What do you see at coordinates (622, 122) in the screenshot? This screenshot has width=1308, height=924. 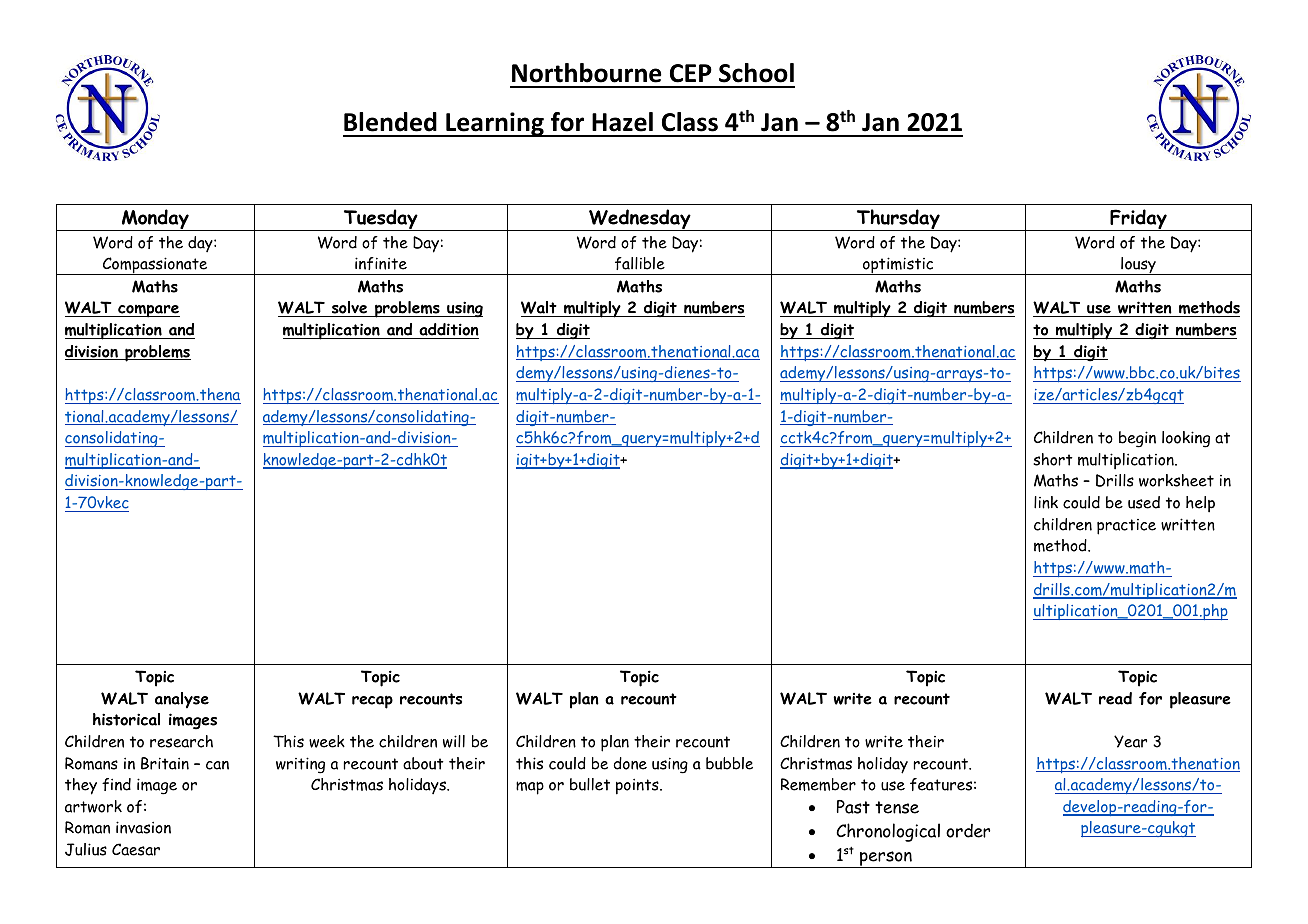 I see `Hazel` at bounding box center [622, 122].
